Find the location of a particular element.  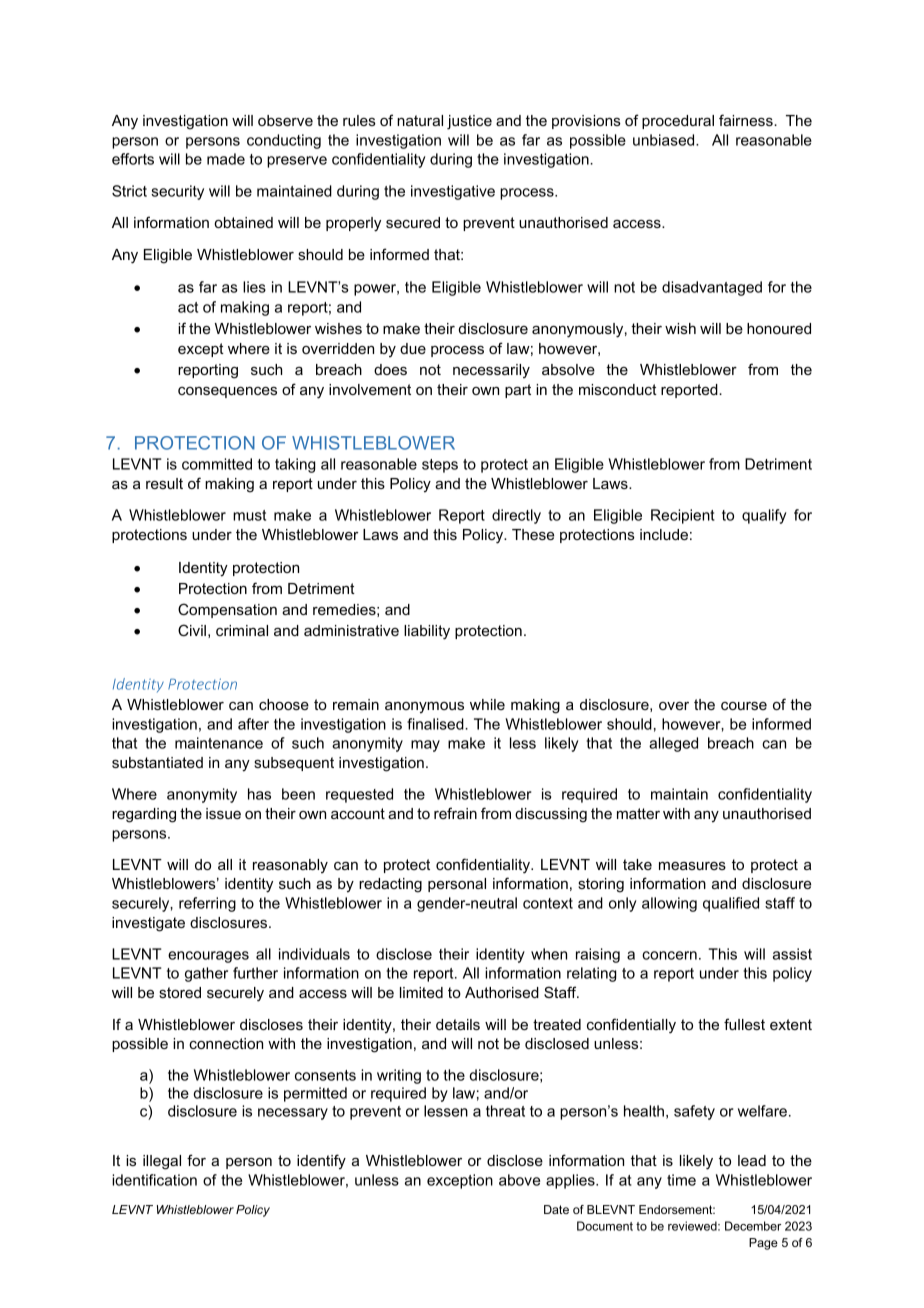

justice is located at coordinates (469, 122).
